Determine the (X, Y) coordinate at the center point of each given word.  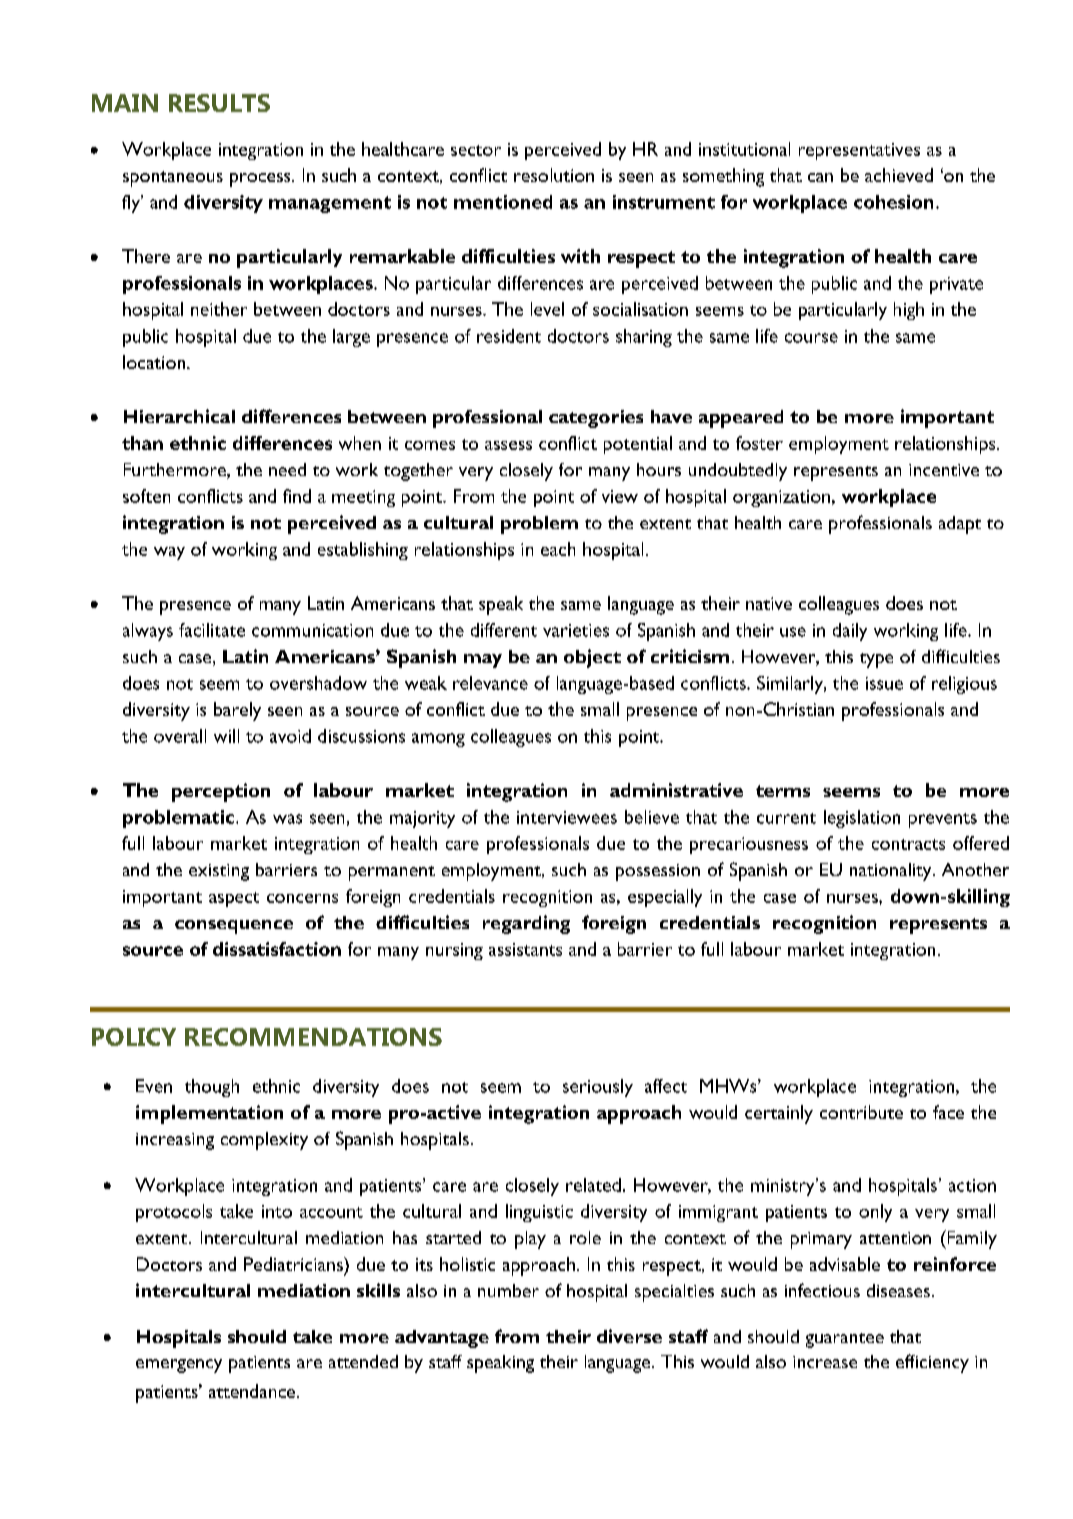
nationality (892, 872)
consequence (234, 927)
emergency (179, 1366)
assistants (525, 949)
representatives (859, 151)
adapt (960, 525)
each (558, 549)
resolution (554, 175)
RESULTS (219, 103)
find (297, 496)
